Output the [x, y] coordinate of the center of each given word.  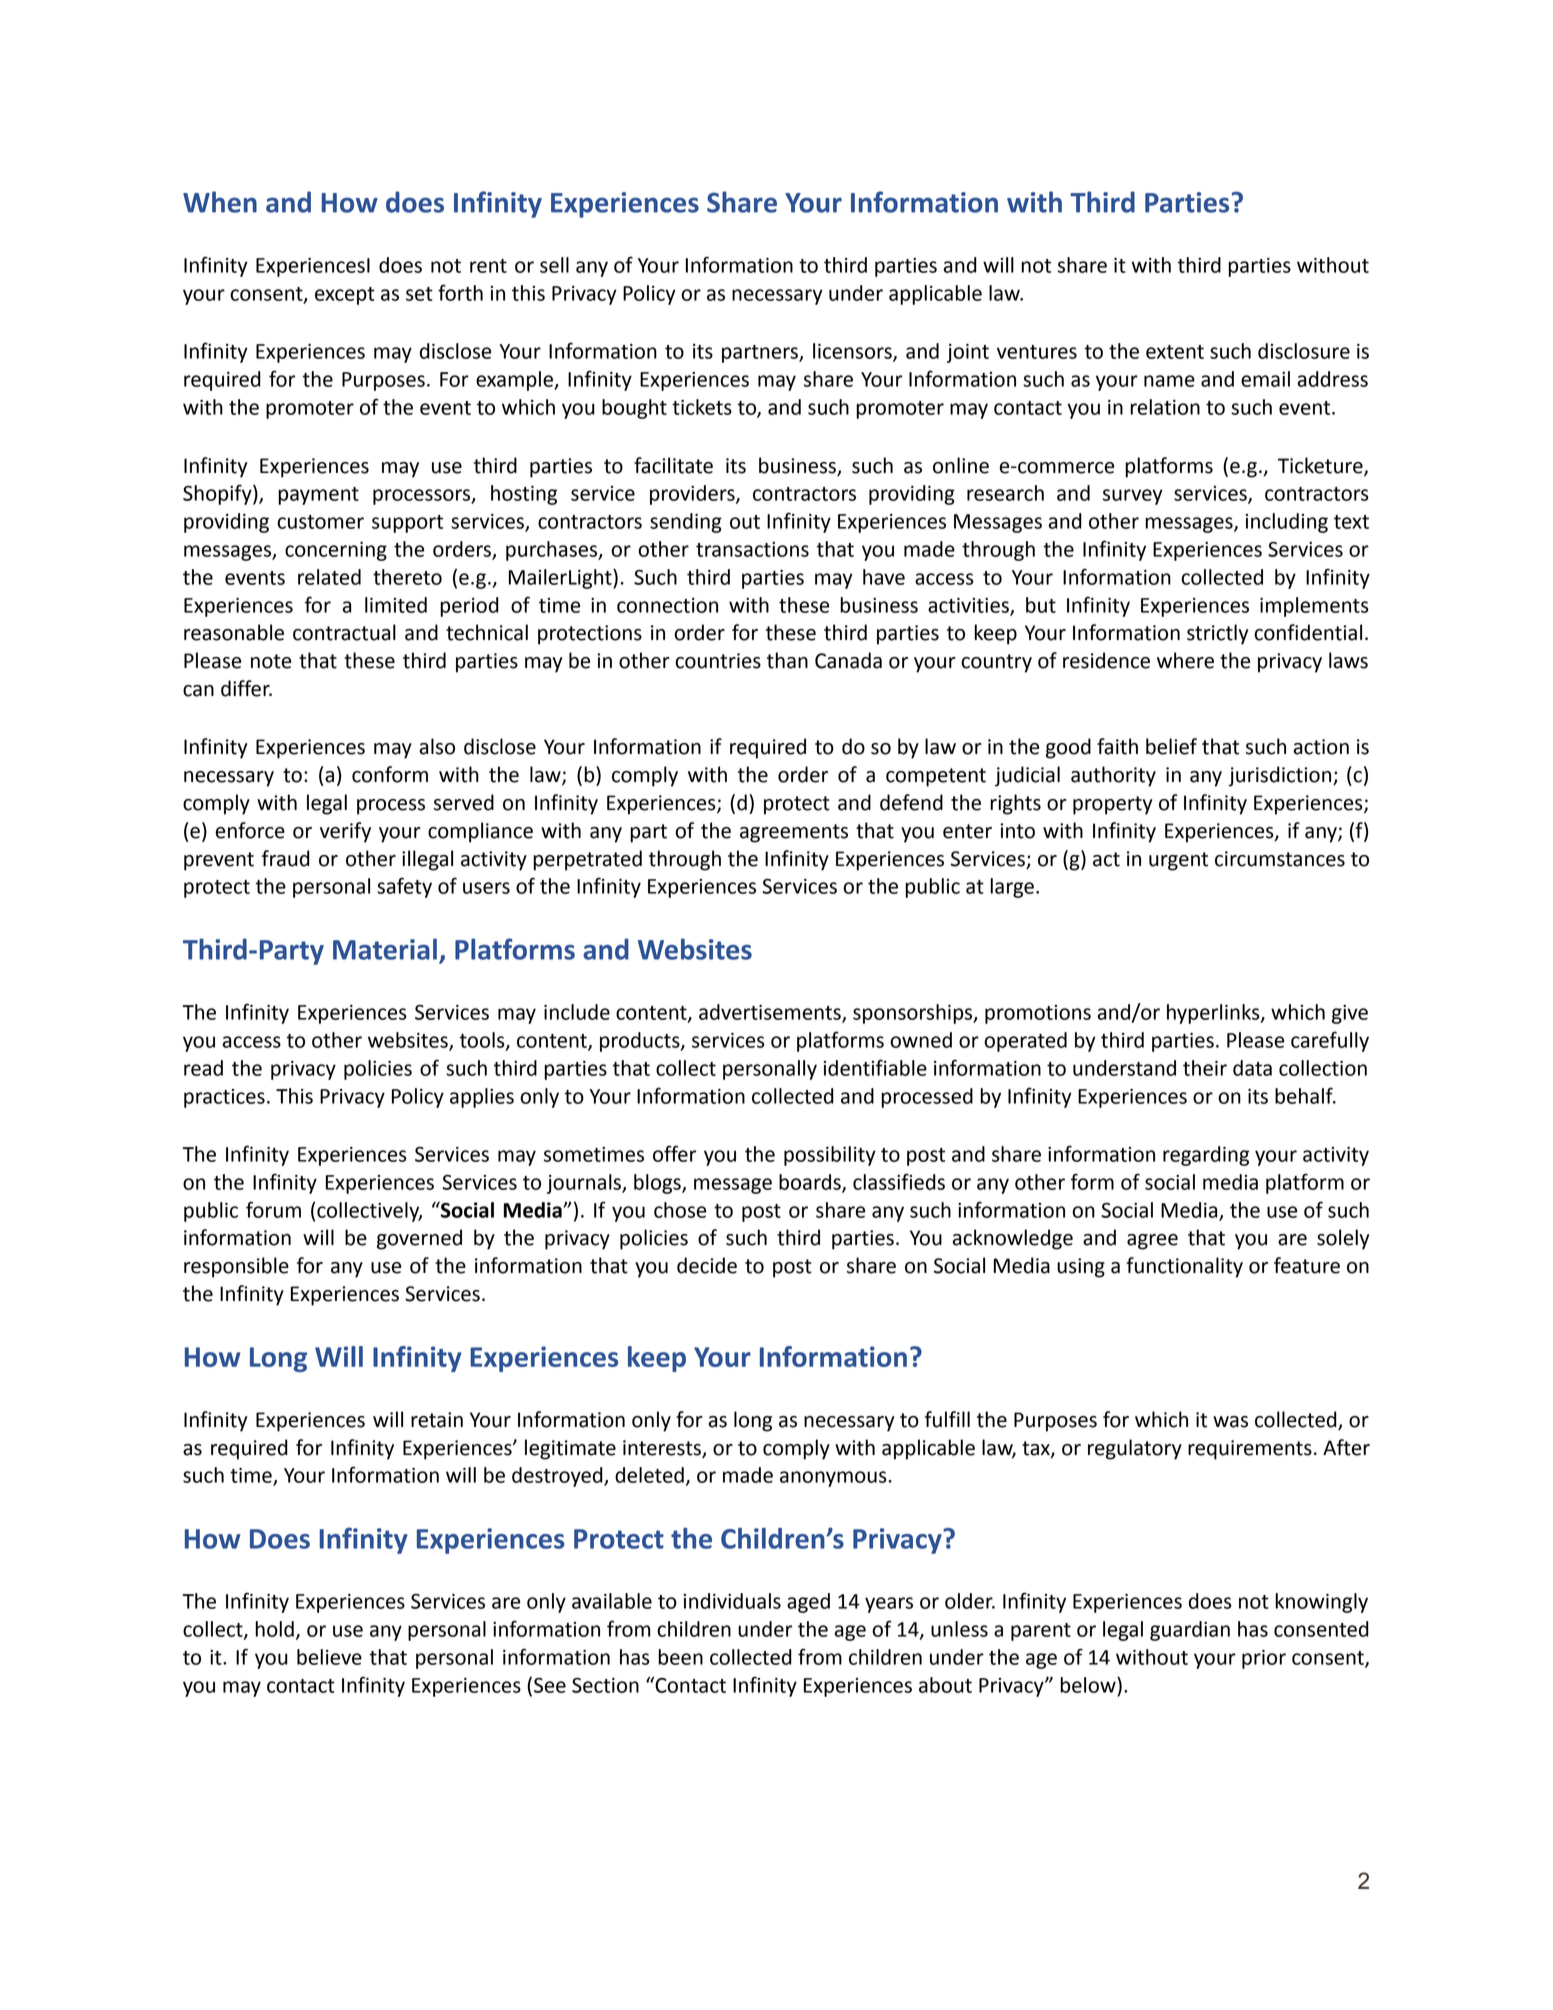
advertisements [771, 1013]
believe [329, 1657]
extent [1175, 352]
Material [385, 949]
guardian [1190, 1631]
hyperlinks [1214, 1014]
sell [554, 265]
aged [808, 1603]
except [345, 296]
